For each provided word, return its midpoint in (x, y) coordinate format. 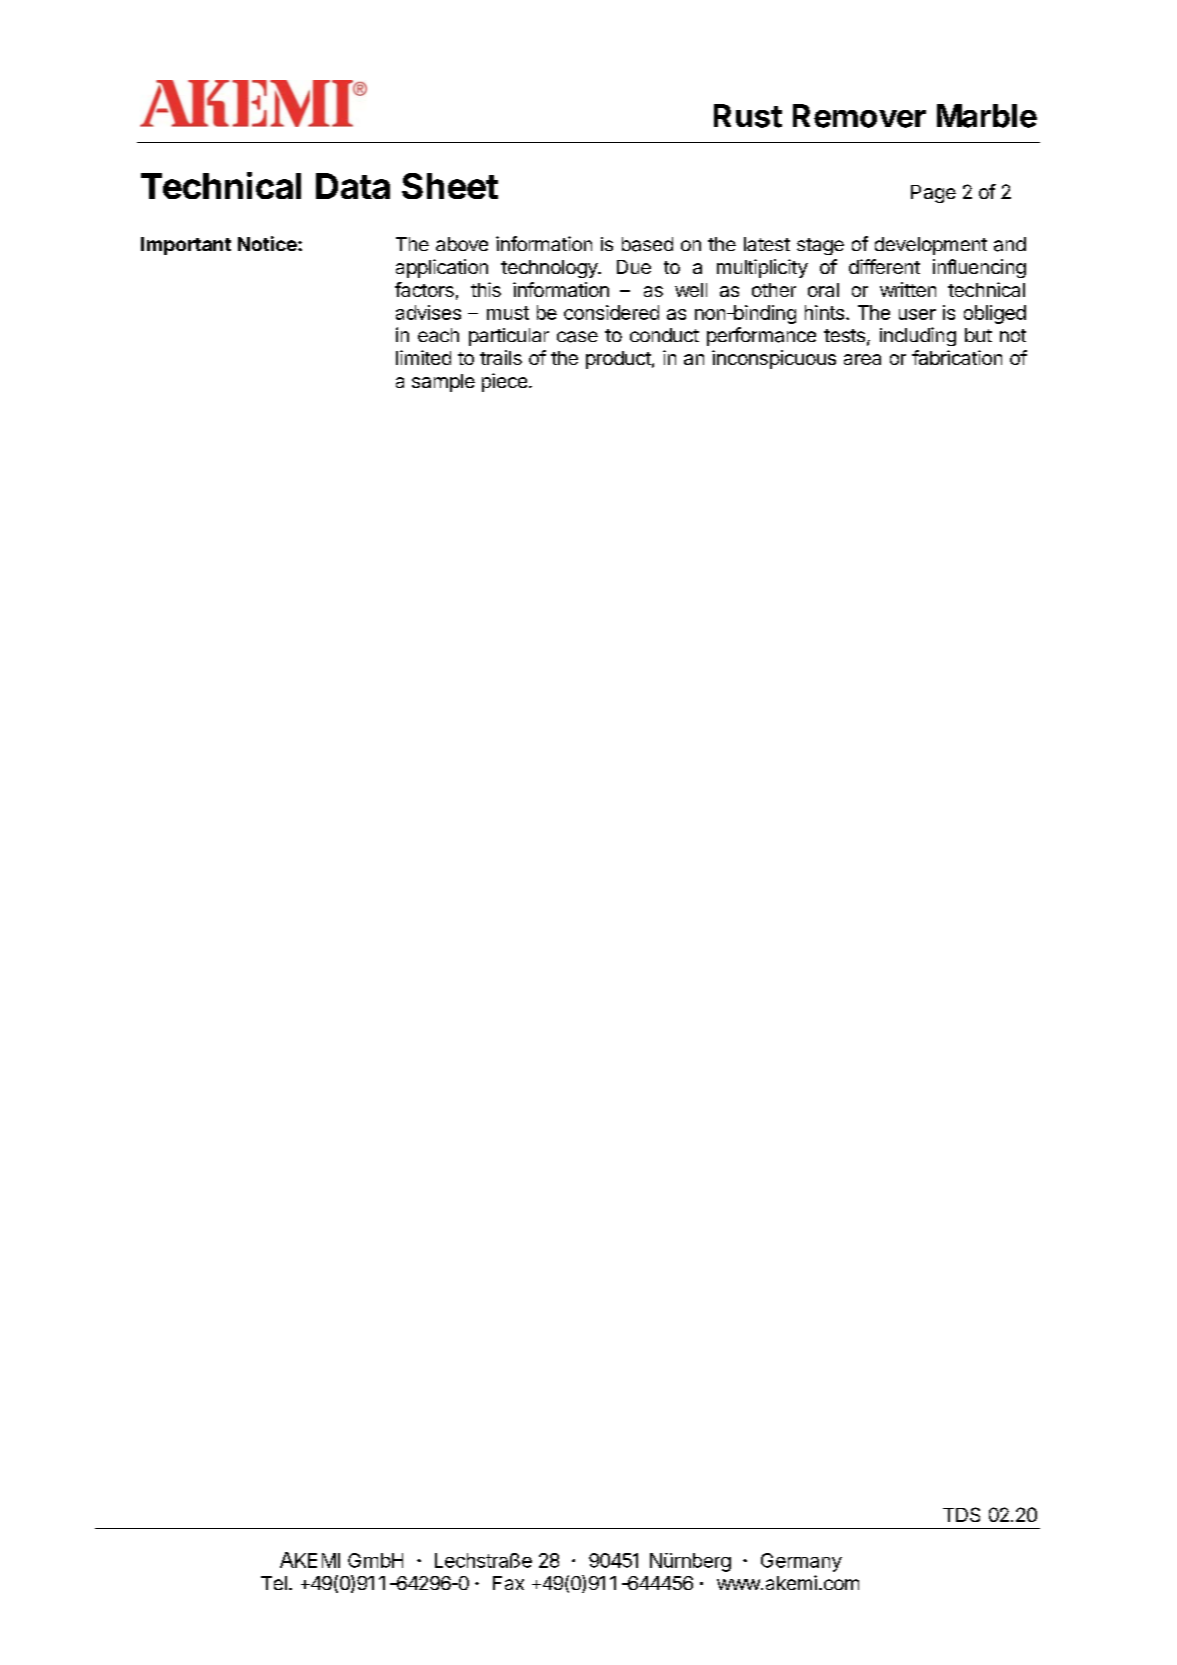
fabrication (957, 357)
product (618, 360)
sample (443, 383)
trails (501, 357)
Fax (508, 1583)
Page (933, 194)
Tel (274, 1583)
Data (353, 186)
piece (504, 382)
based (647, 244)
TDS (961, 1514)
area (862, 359)
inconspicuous (774, 359)
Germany (801, 1562)
